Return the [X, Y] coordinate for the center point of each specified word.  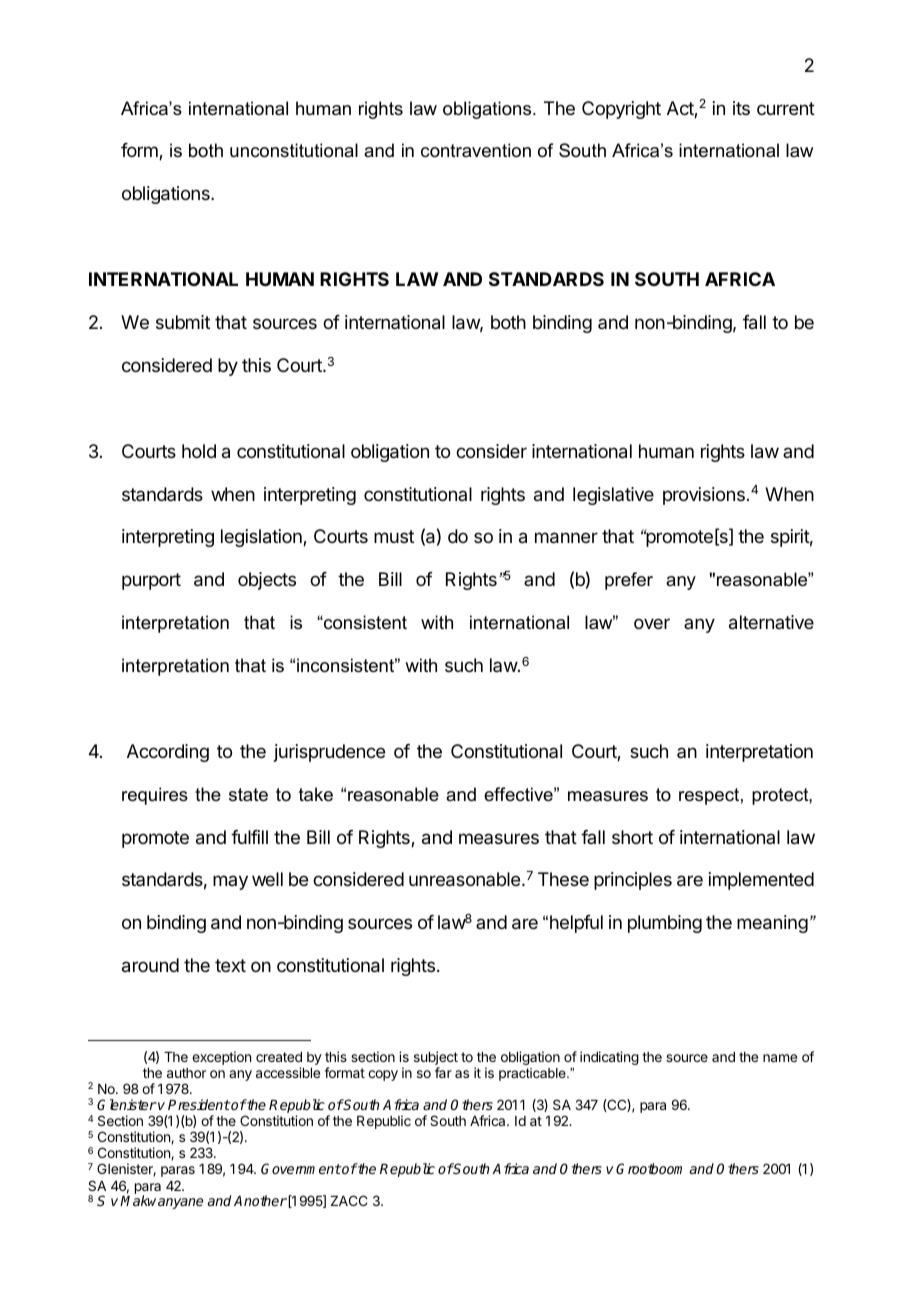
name [780, 1058]
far [443, 1072]
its [741, 108]
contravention [476, 150]
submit [183, 322]
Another [260, 1200]
